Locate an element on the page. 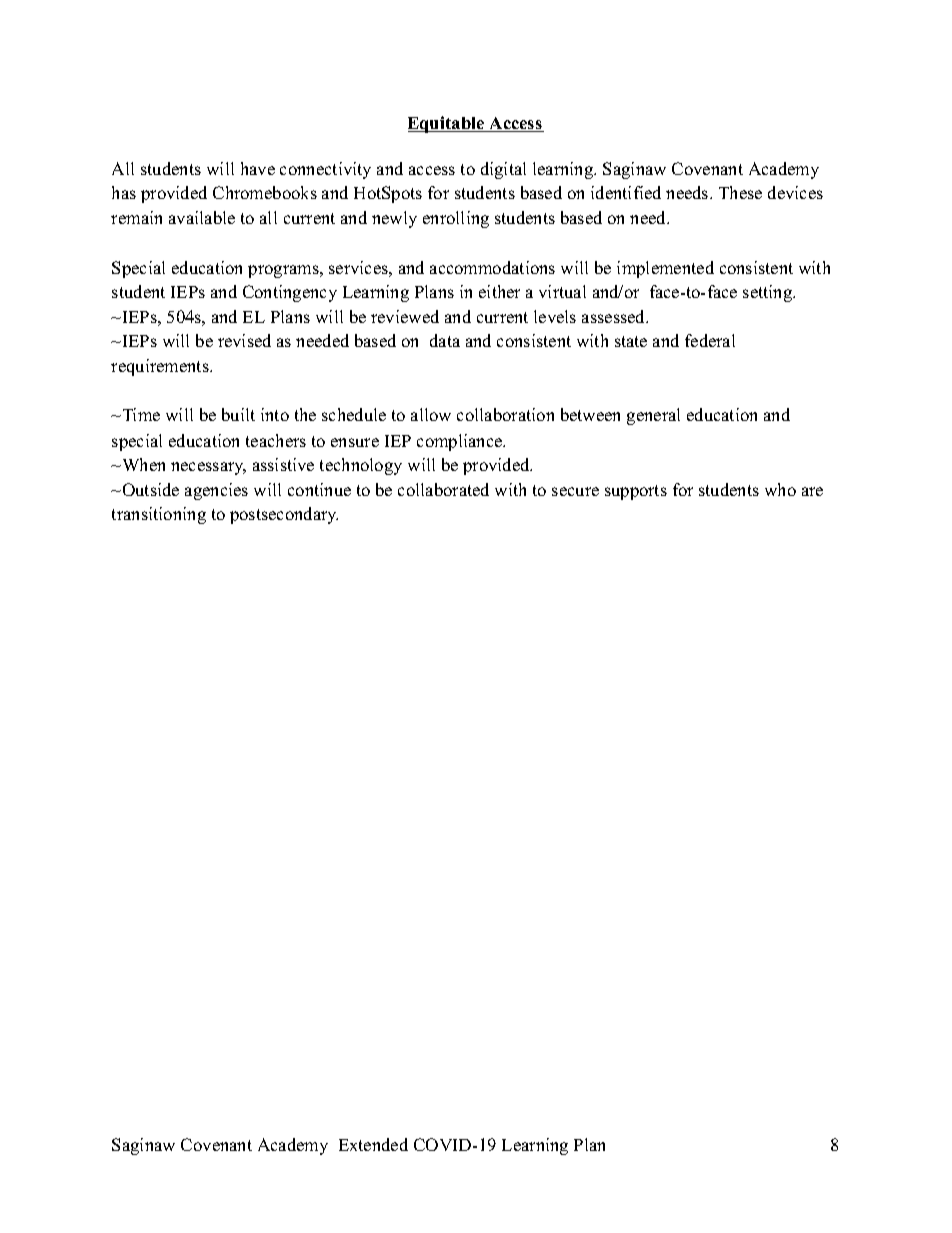 The height and width of the page is (1233, 952). transitioning is located at coordinates (159, 515).
